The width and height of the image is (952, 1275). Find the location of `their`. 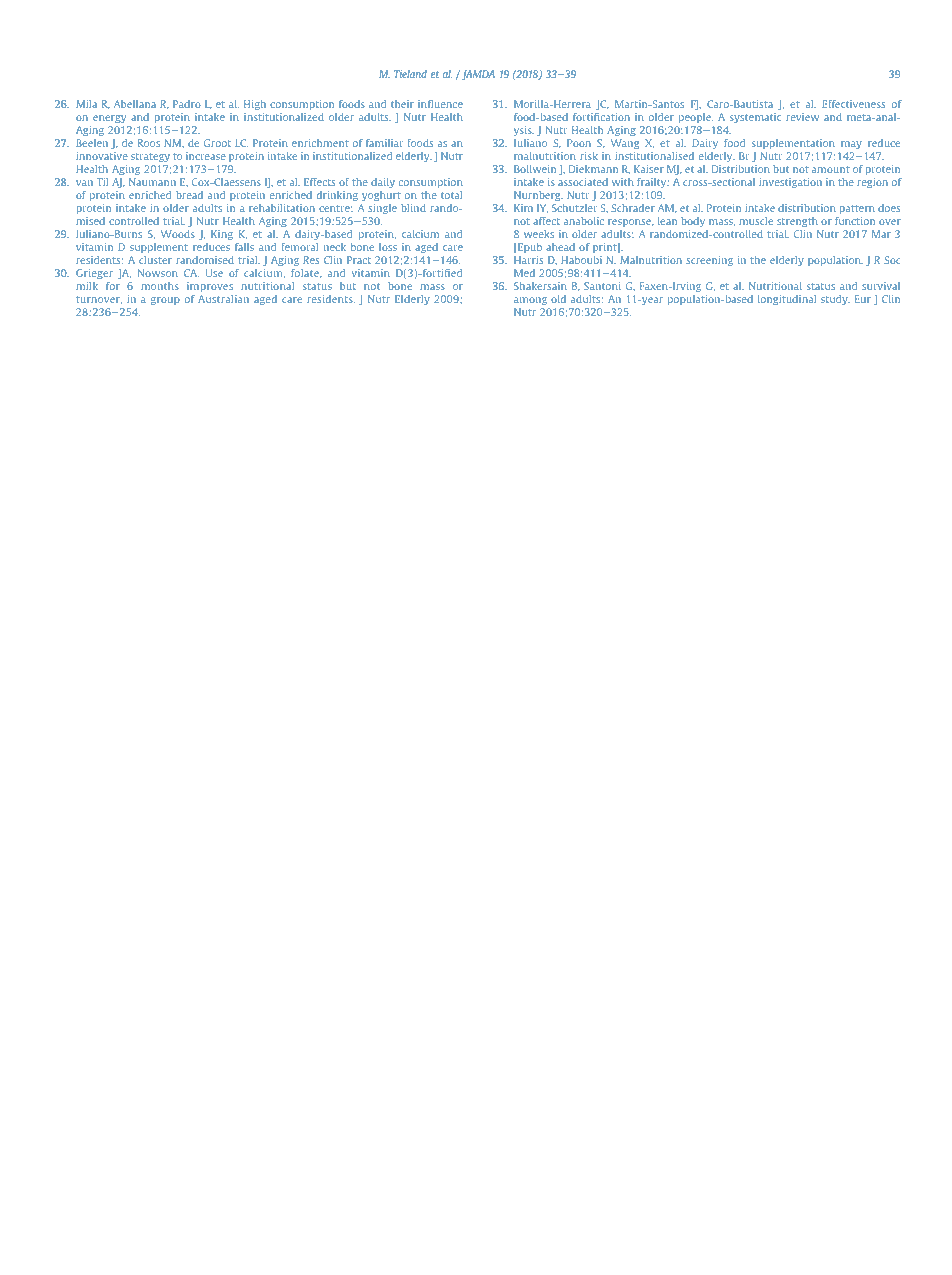

their is located at coordinates (402, 104).
